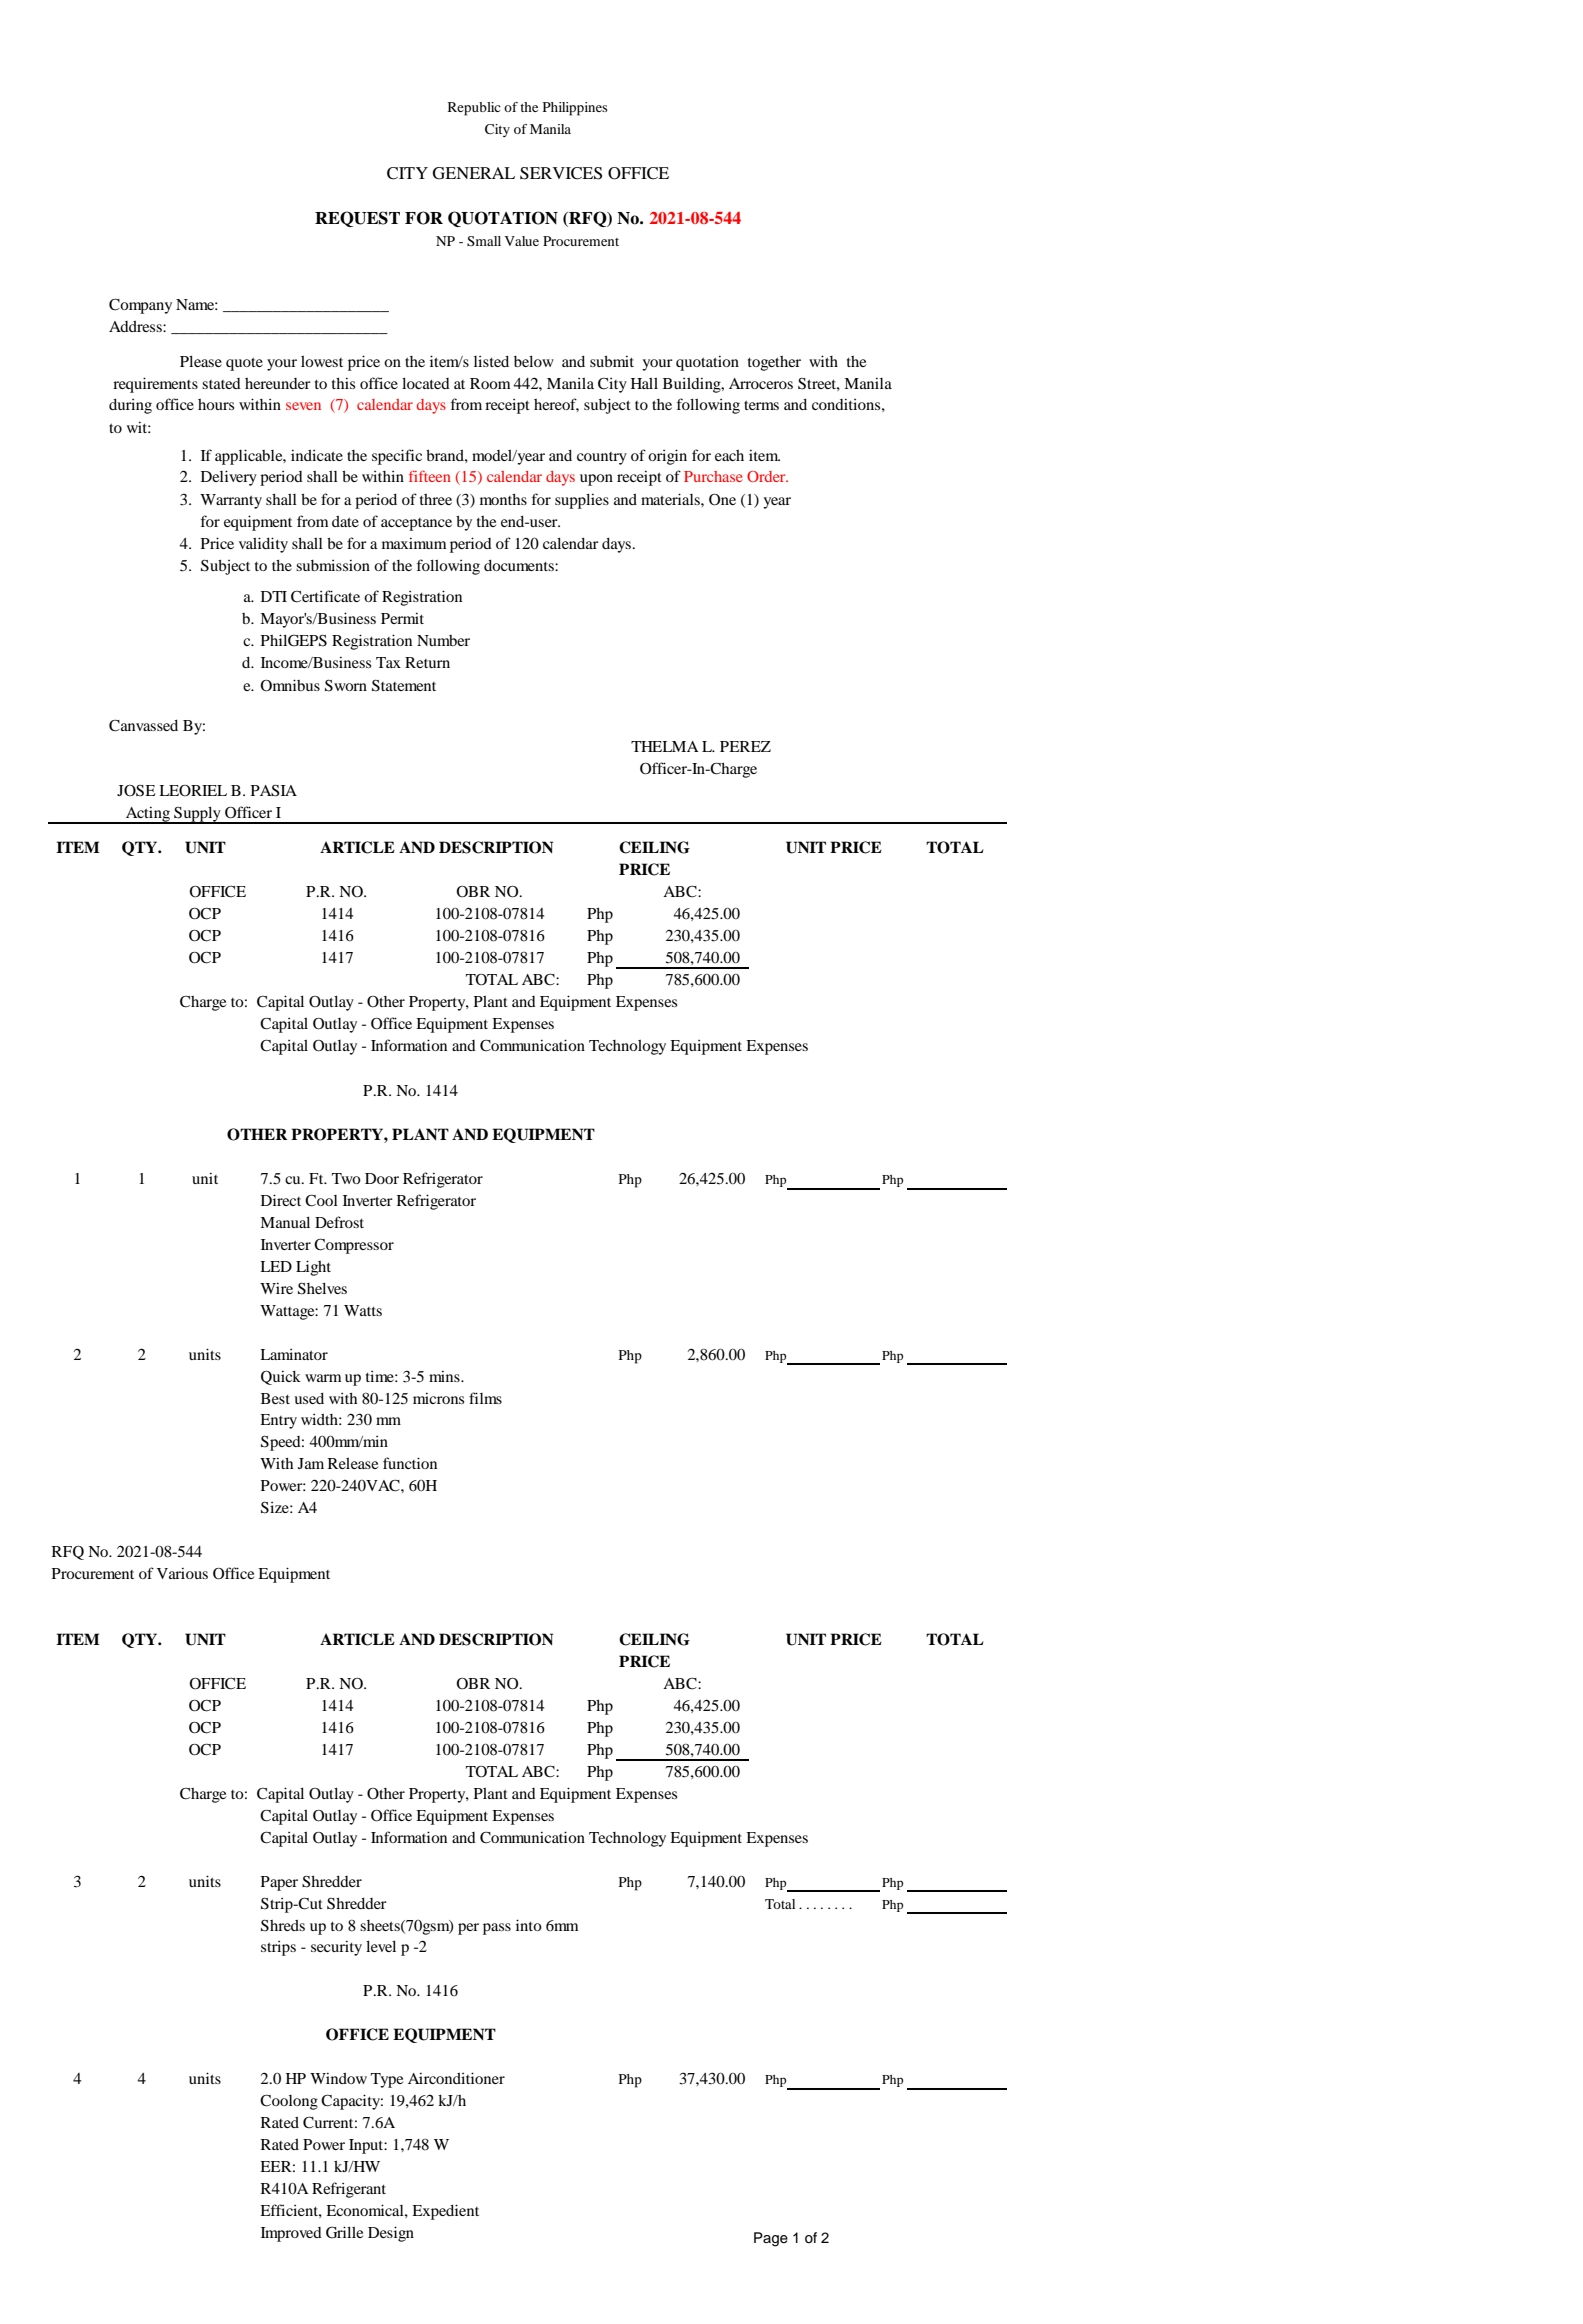 The height and width of the screenshot is (2324, 1583). I want to click on Expedient, so click(445, 2212).
